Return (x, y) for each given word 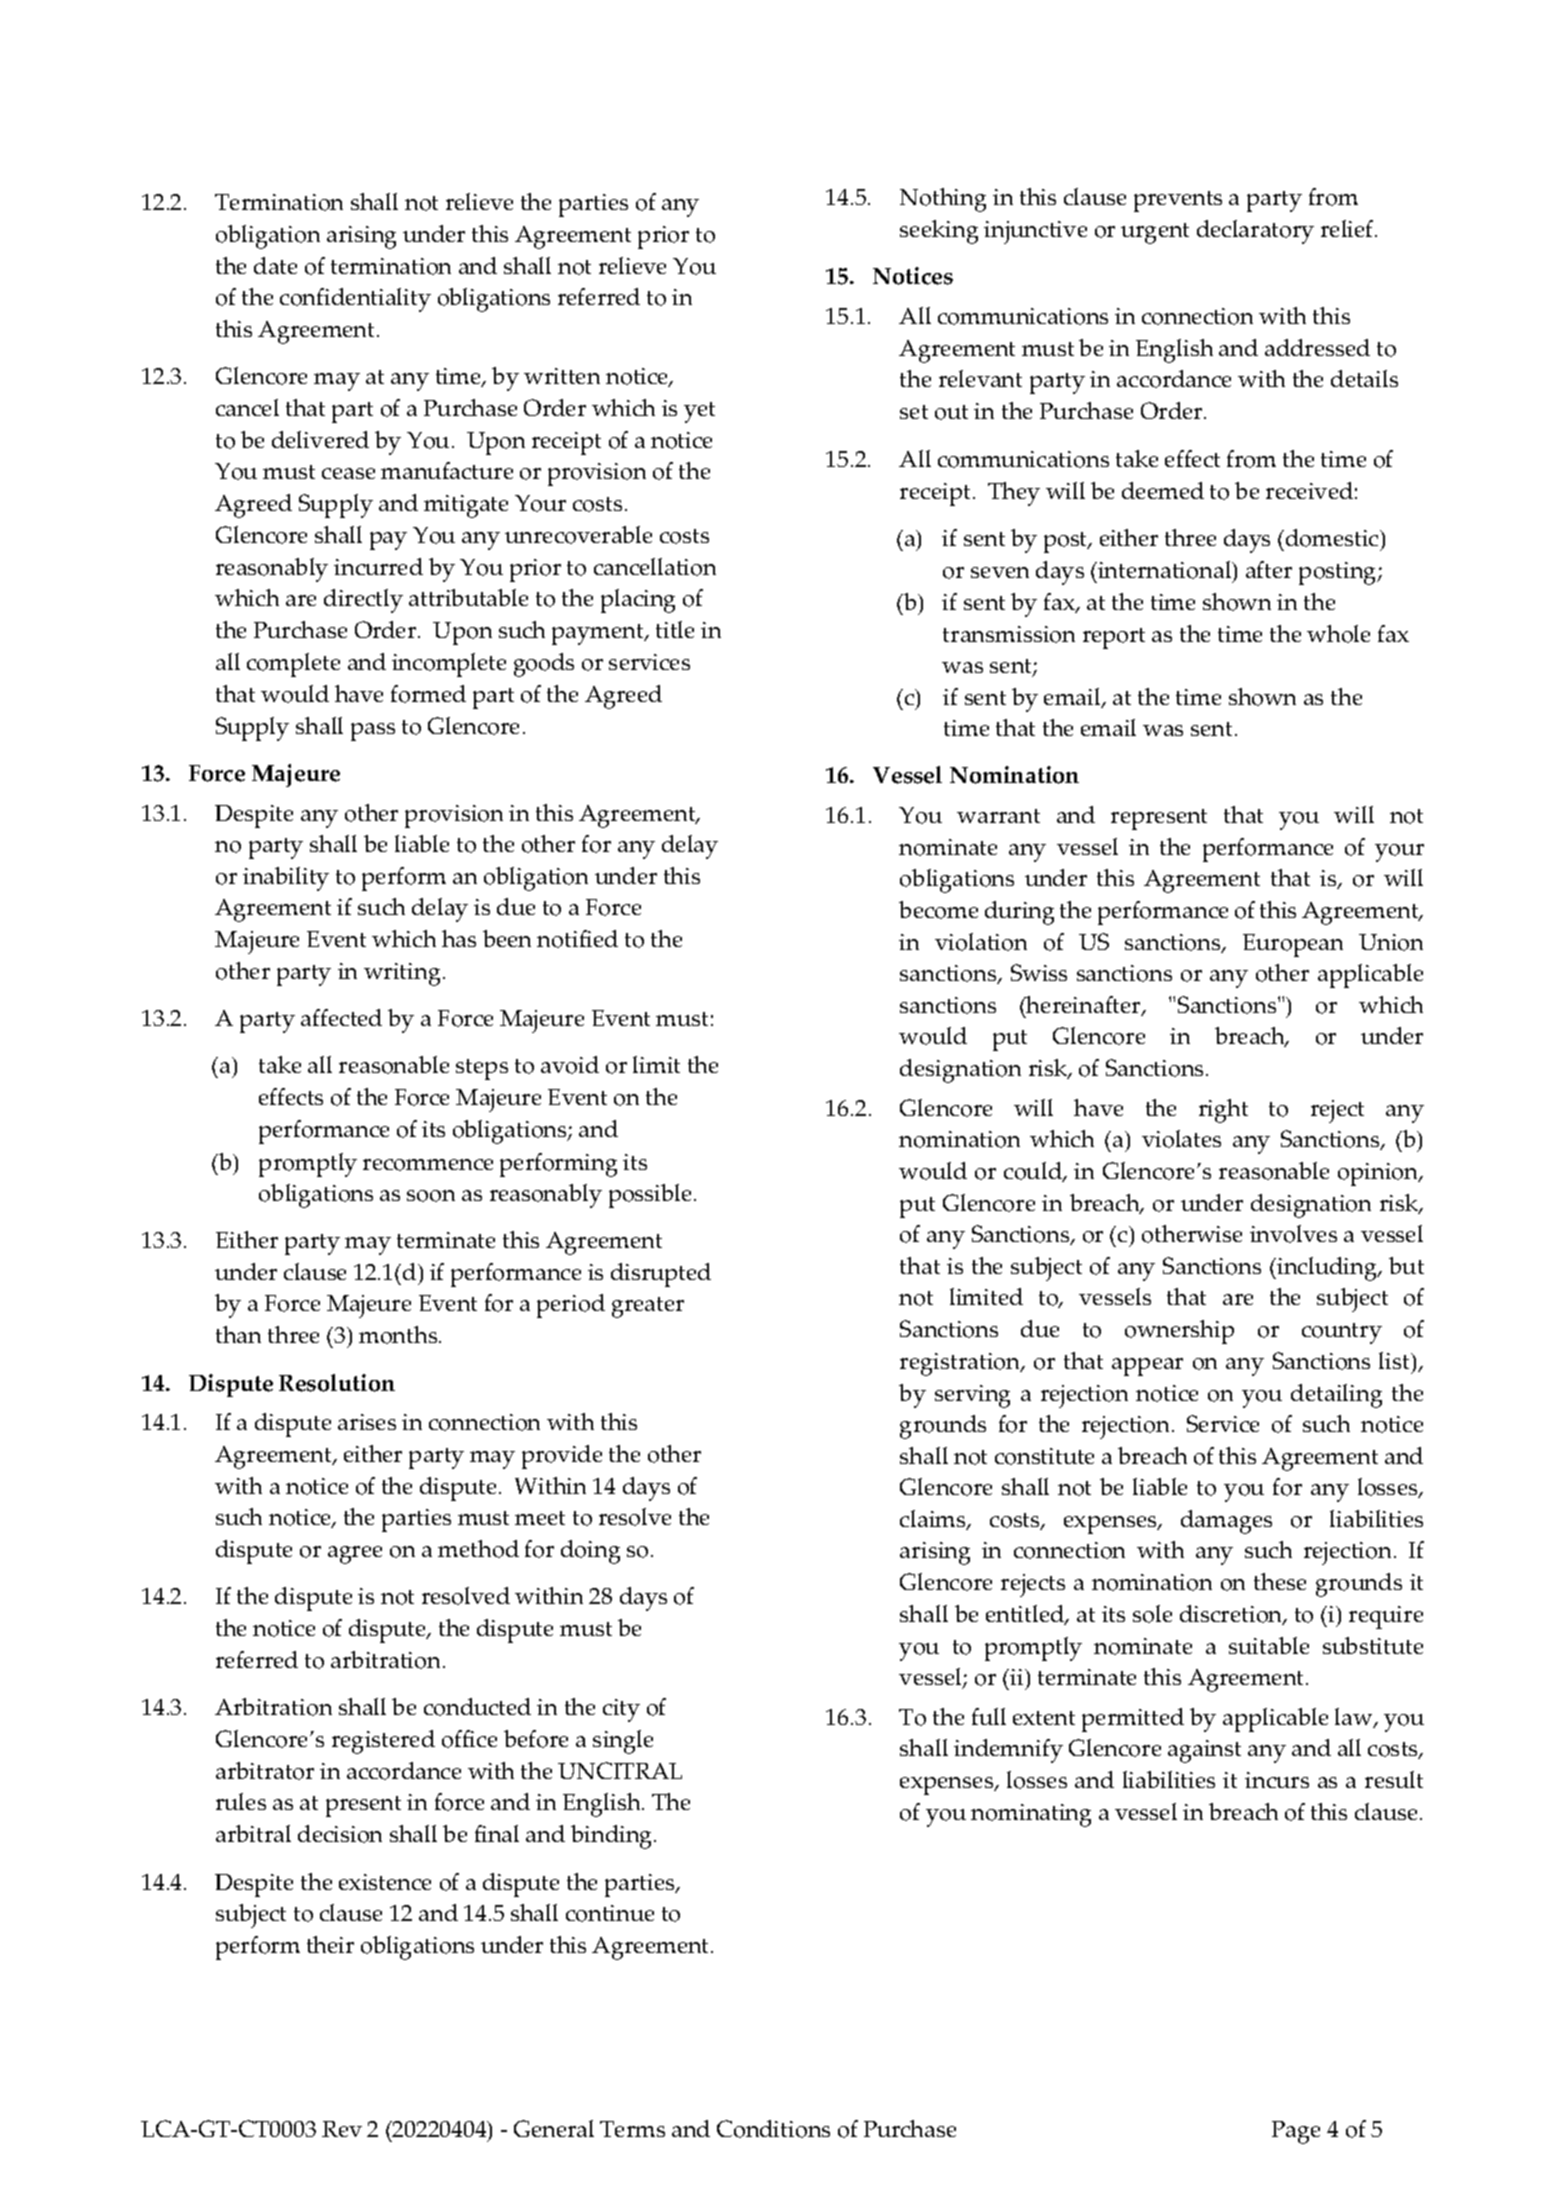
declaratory (1255, 232)
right (1223, 1111)
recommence (428, 1165)
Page (1296, 2132)
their (330, 1944)
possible (650, 1196)
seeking (939, 232)
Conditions (773, 2129)
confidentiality (355, 300)
